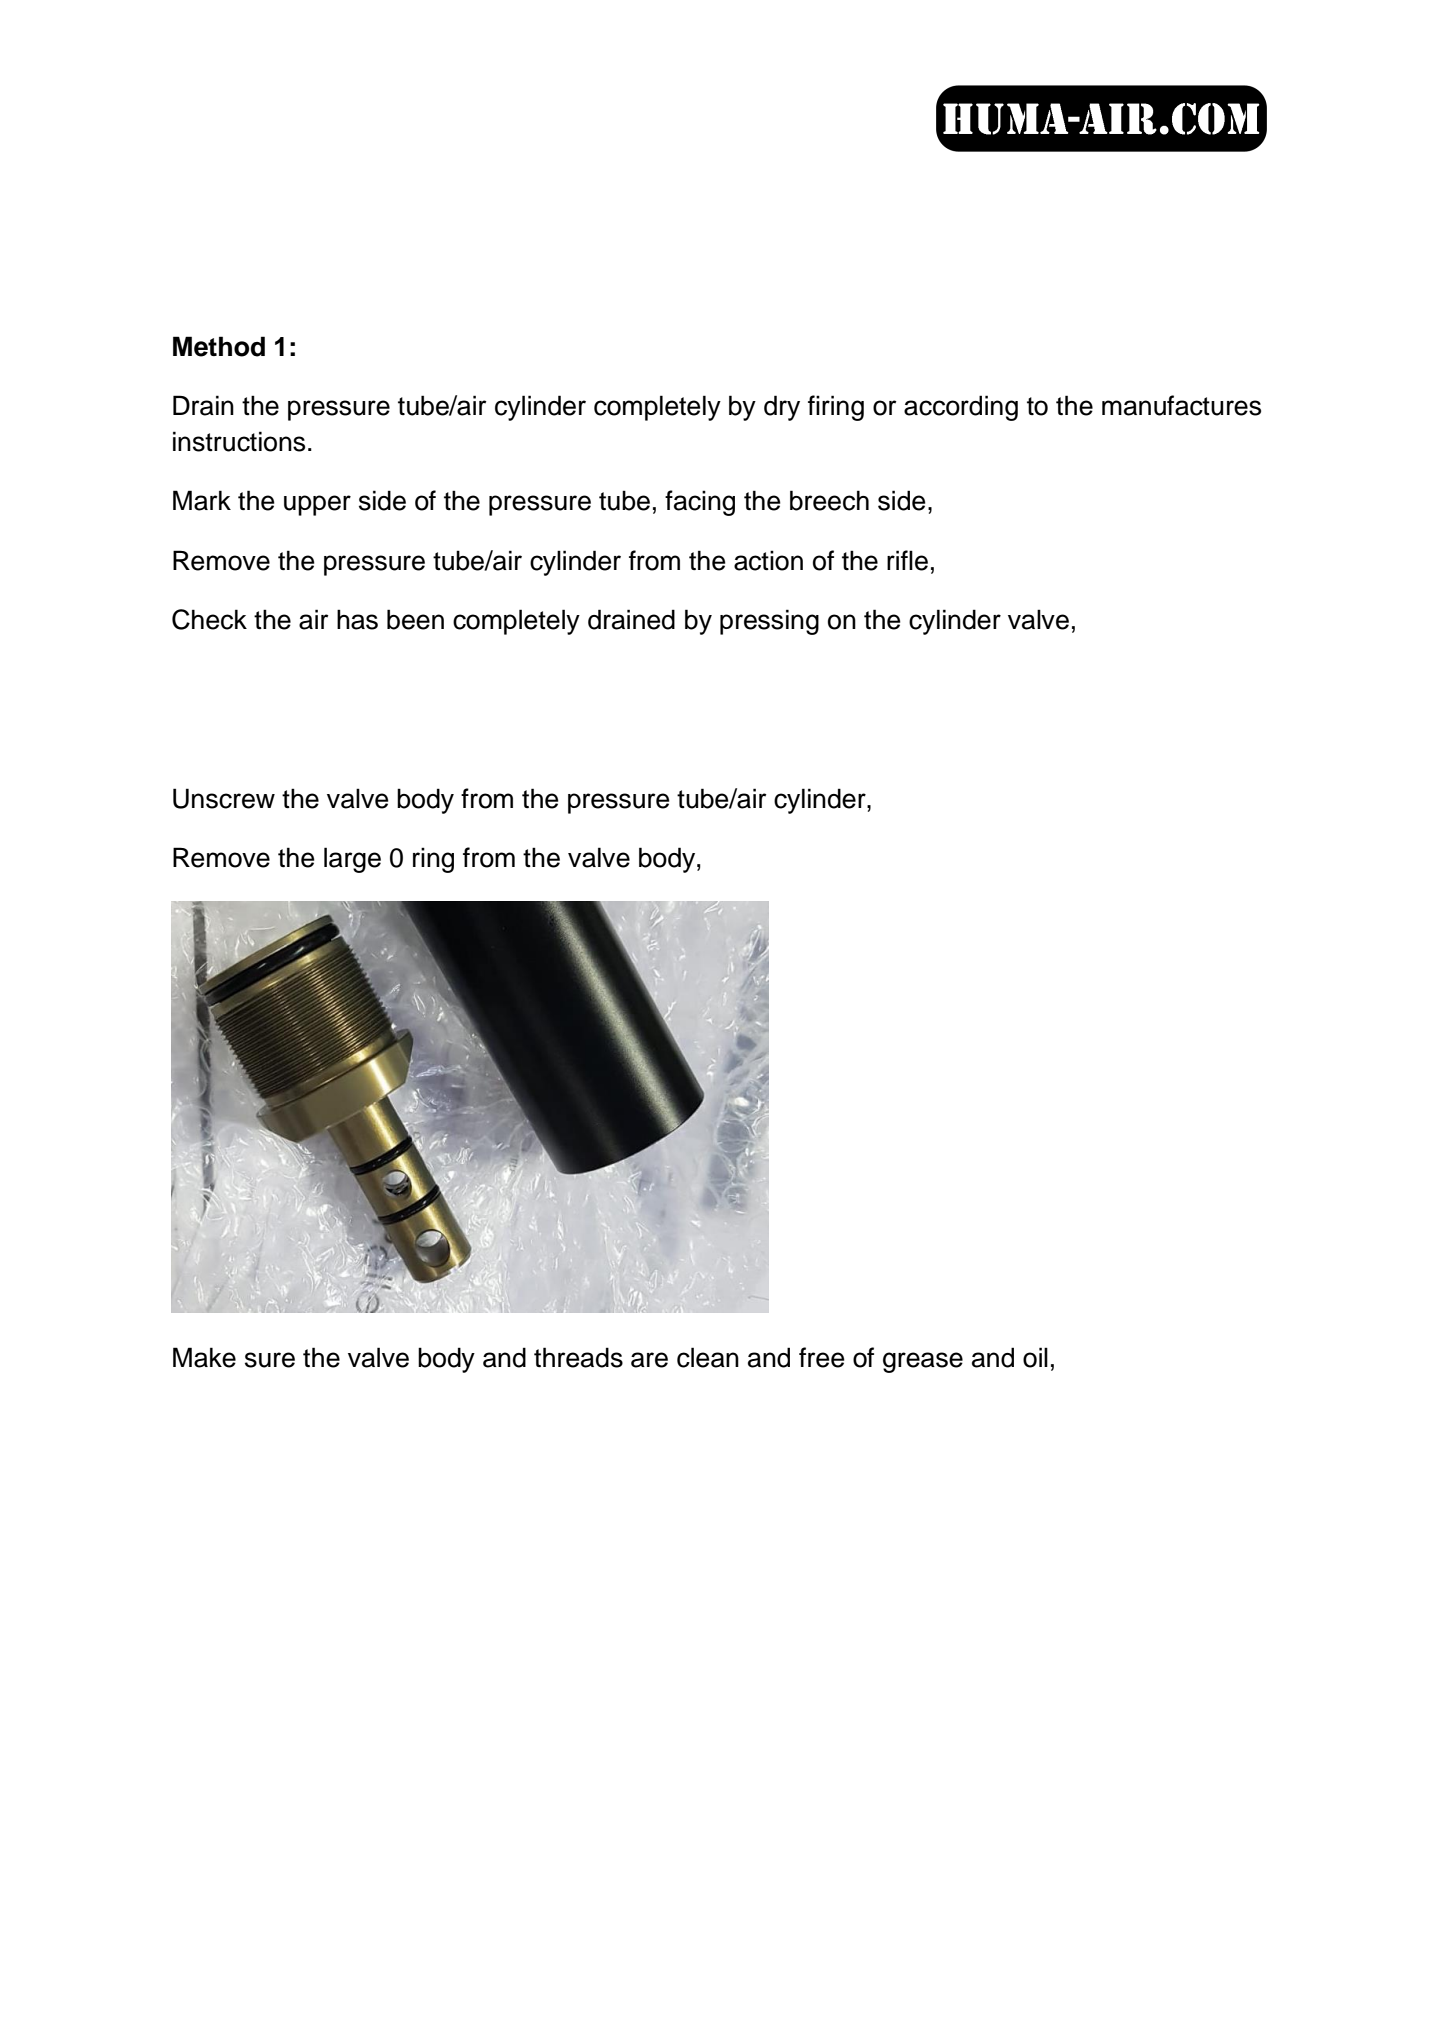 The image size is (1441, 2038). I want to click on has, so click(357, 619).
